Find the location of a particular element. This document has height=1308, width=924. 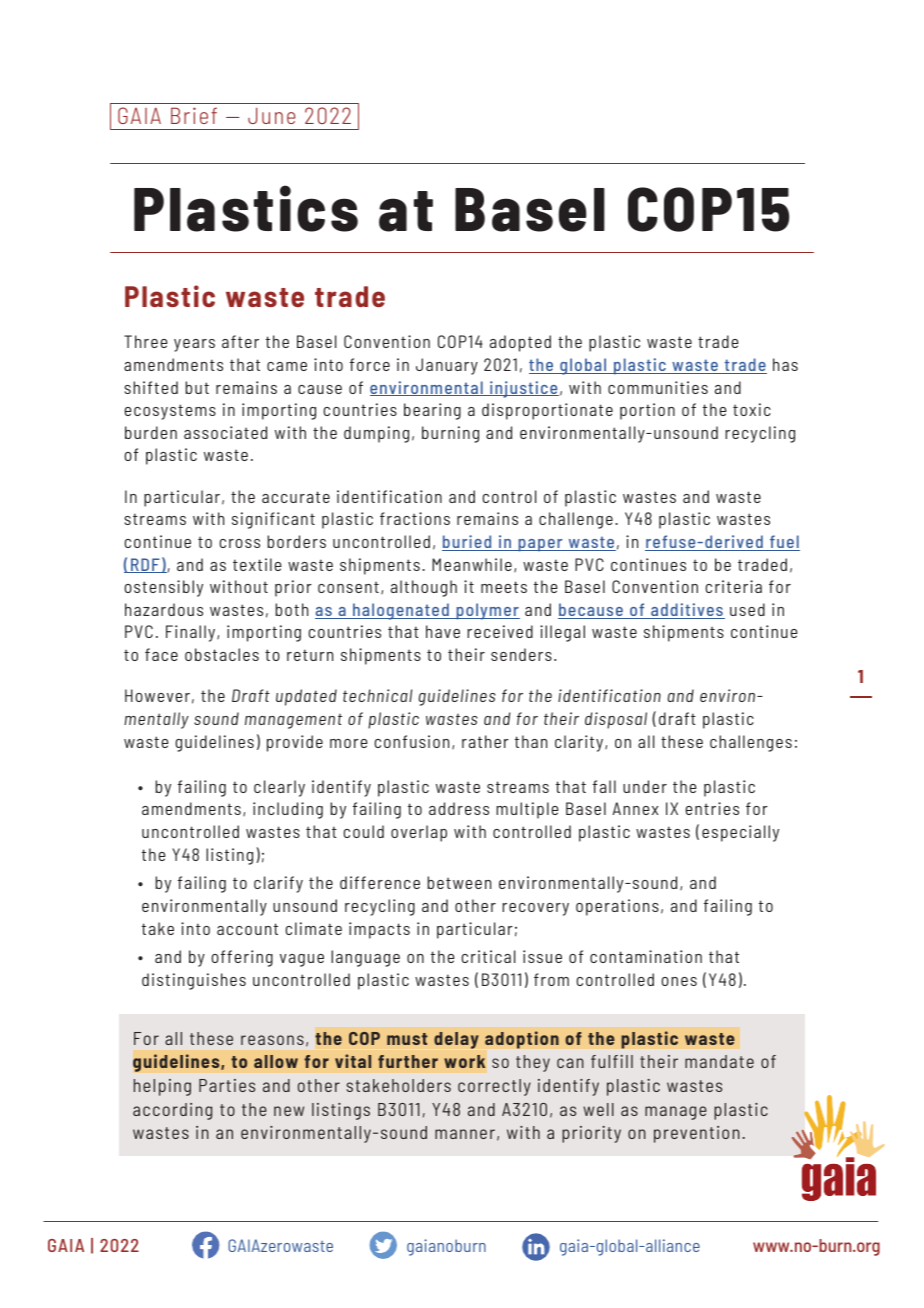

June is located at coordinates (271, 115).
